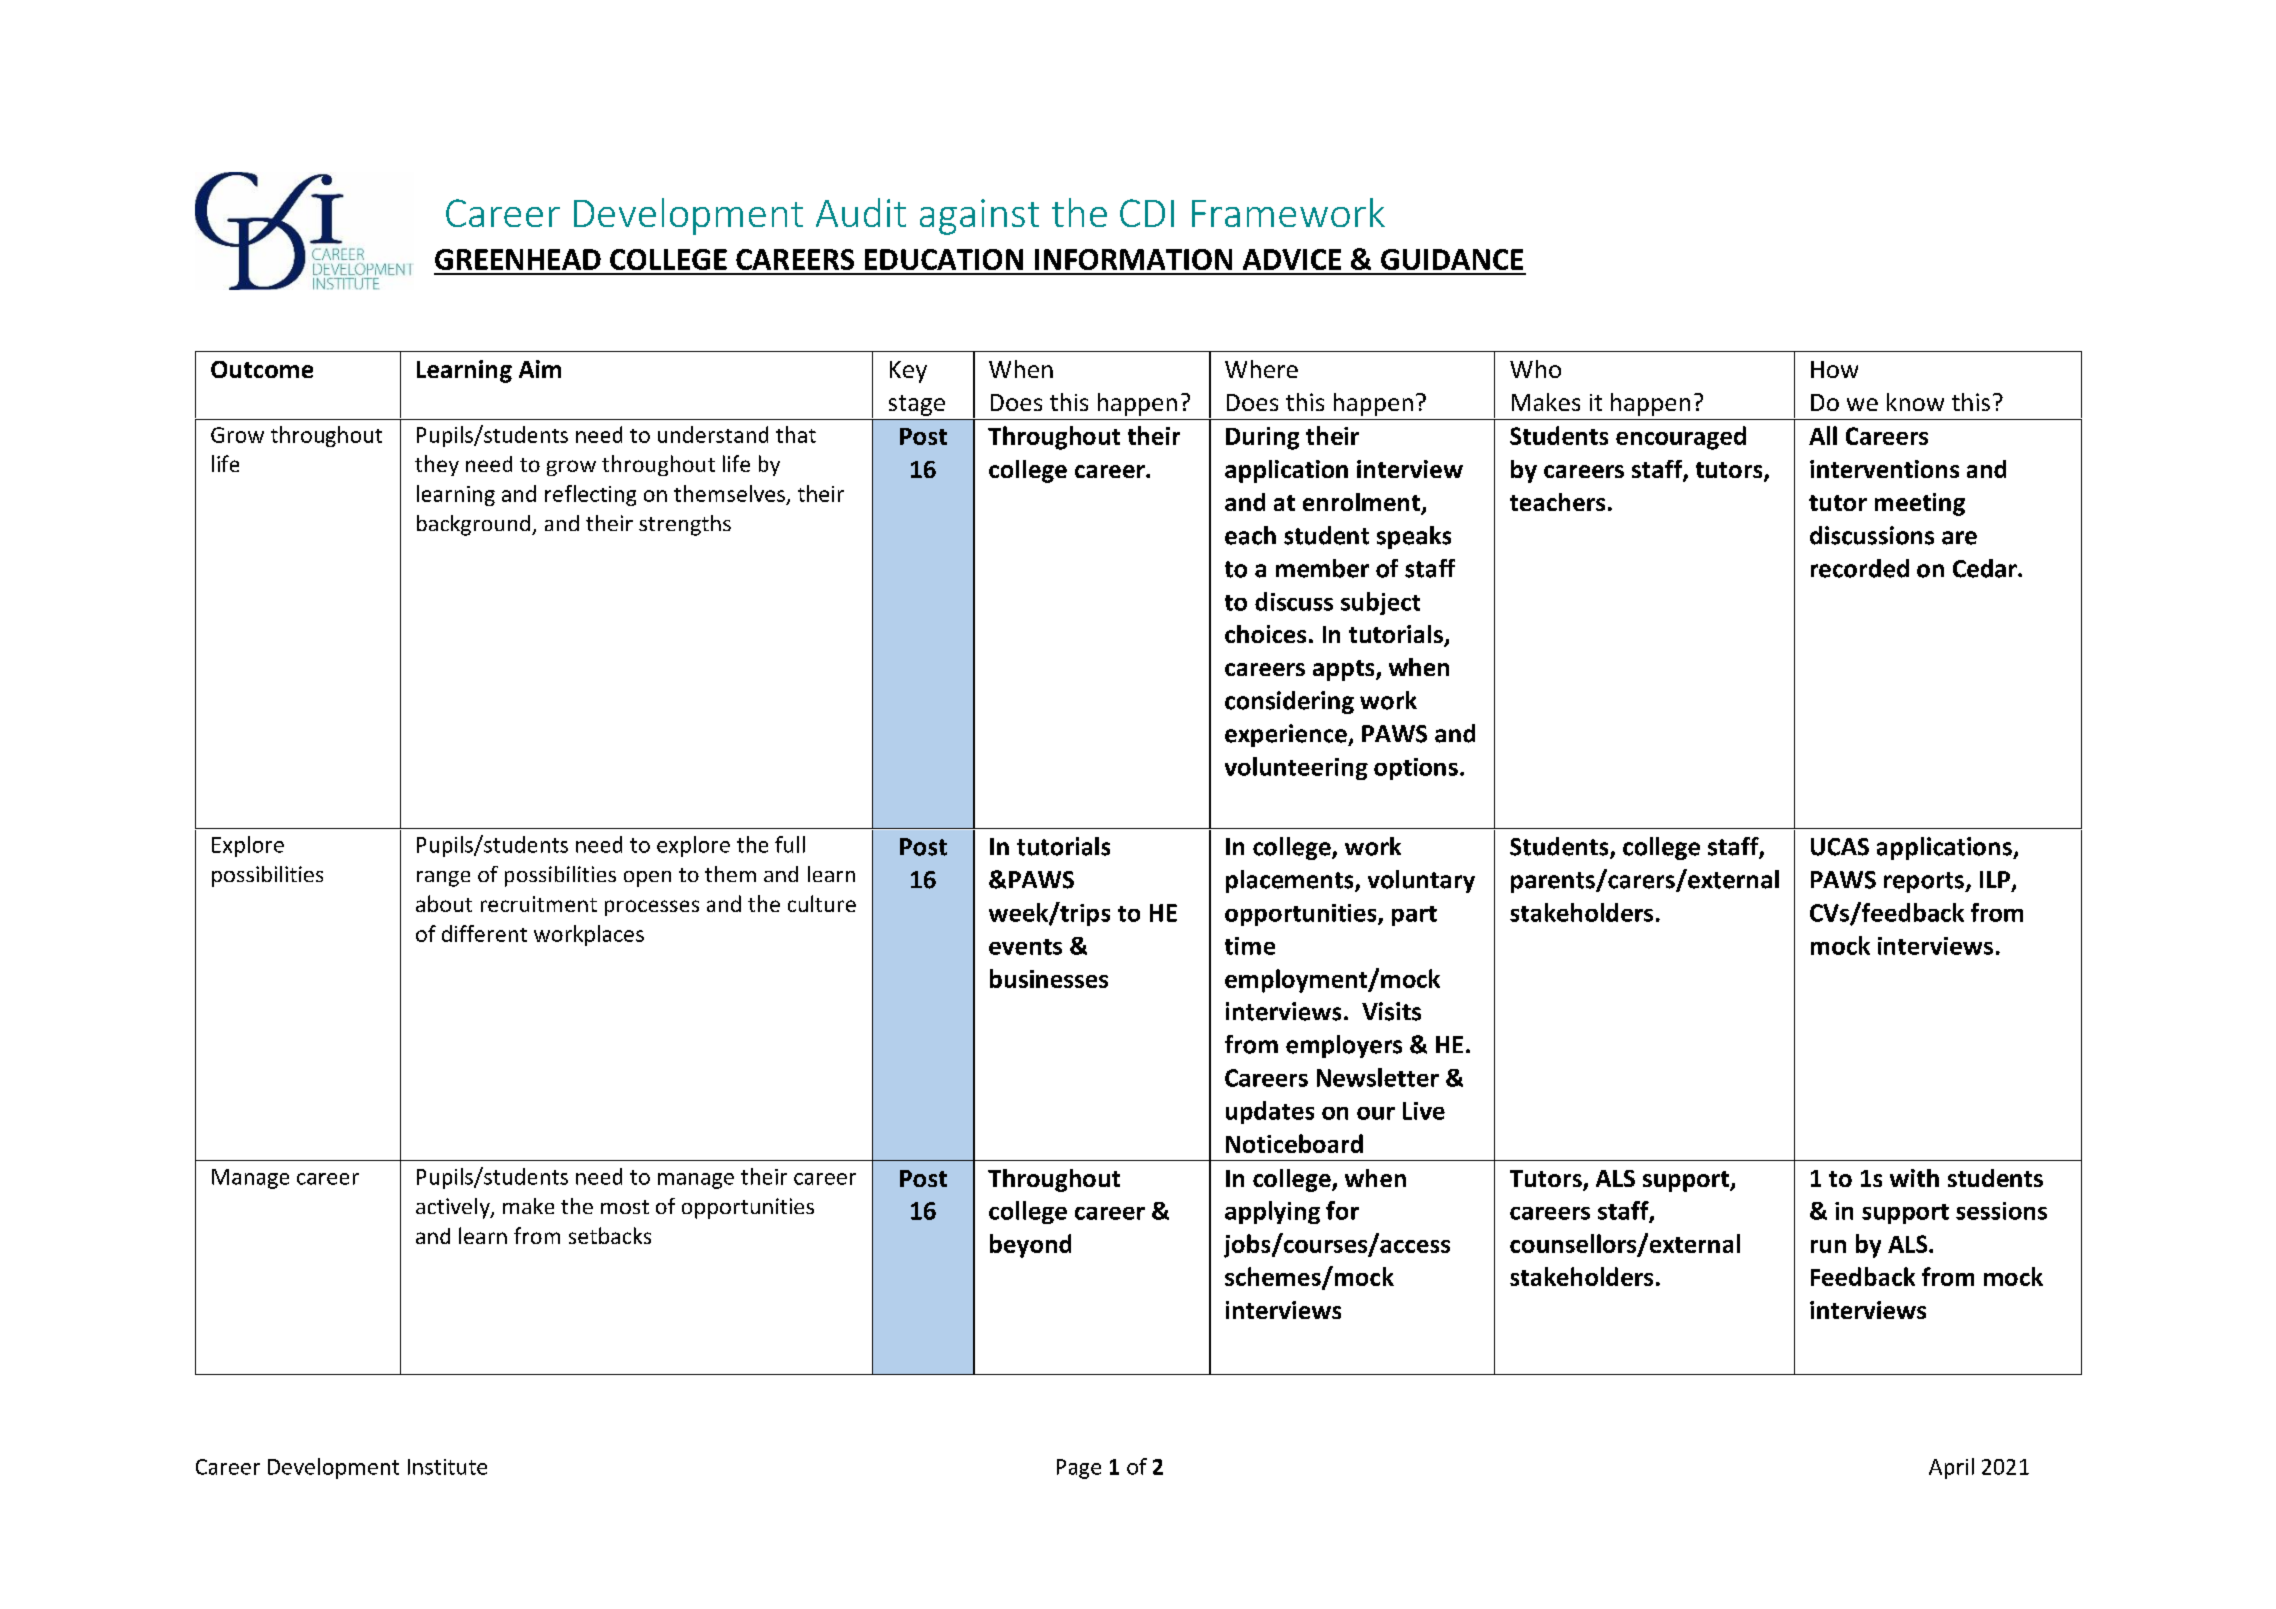 The width and height of the screenshot is (2276, 1609). Describe the element at coordinates (540, 369) in the screenshot. I see `Aim` at that location.
